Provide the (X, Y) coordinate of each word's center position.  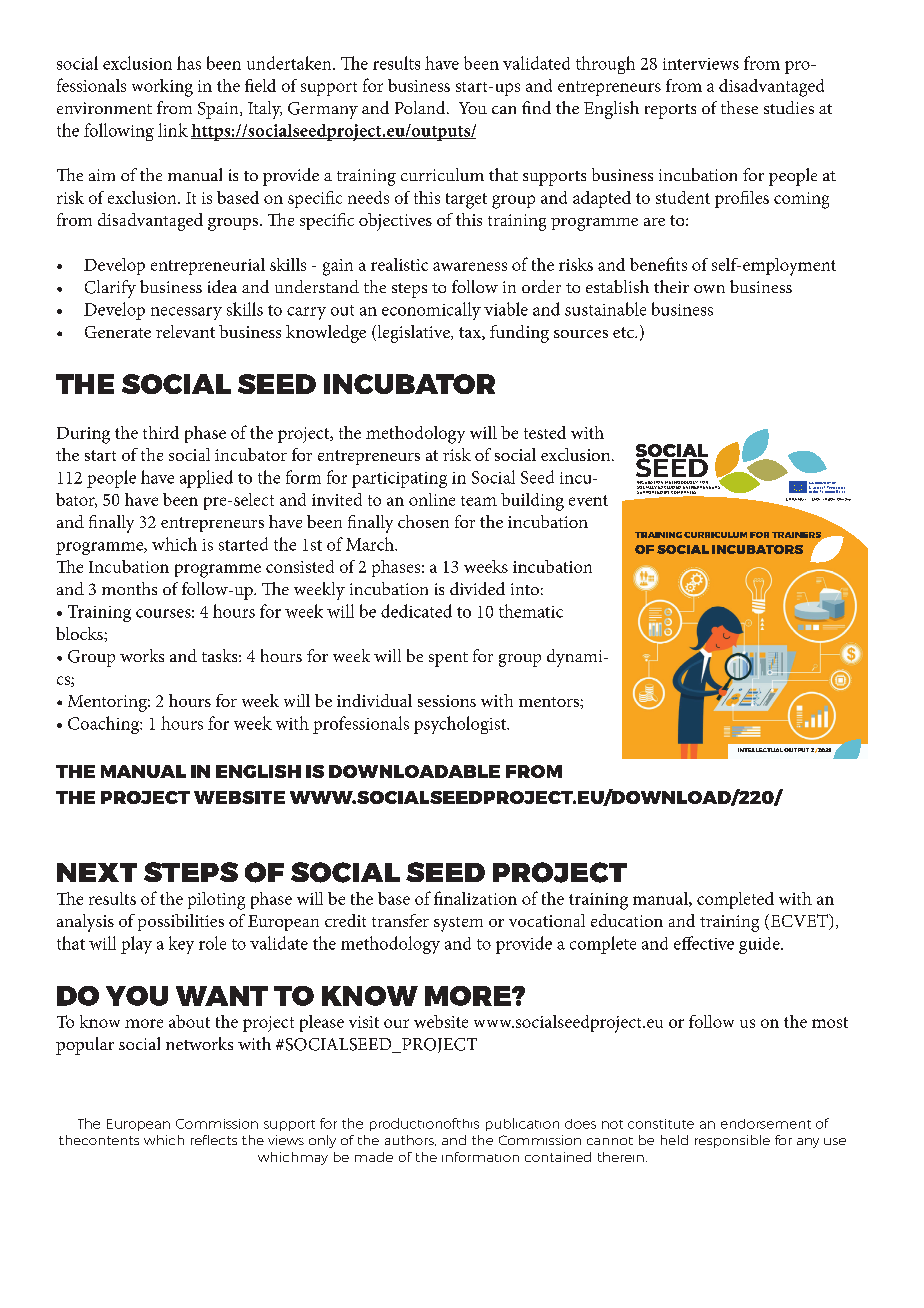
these (739, 107)
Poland (421, 107)
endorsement (766, 1124)
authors (410, 1140)
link (173, 130)
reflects (214, 1140)
